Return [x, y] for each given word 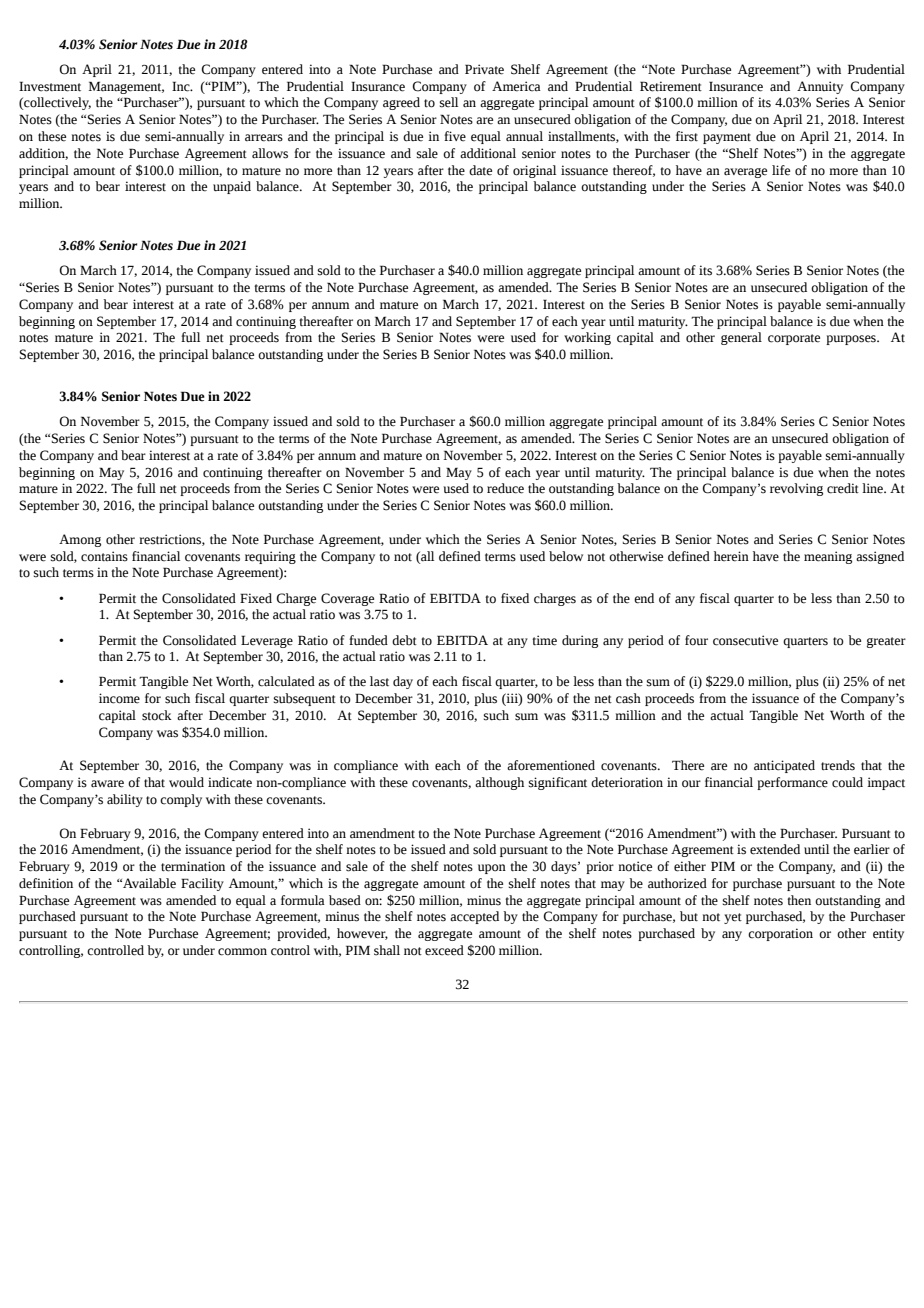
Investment [50, 86]
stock [157, 715]
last [379, 681]
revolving [796, 489]
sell [449, 102]
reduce [505, 488]
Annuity [820, 87]
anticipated [784, 766]
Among [80, 540]
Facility [202, 884]
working [587, 338]
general [741, 338]
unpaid [232, 187]
